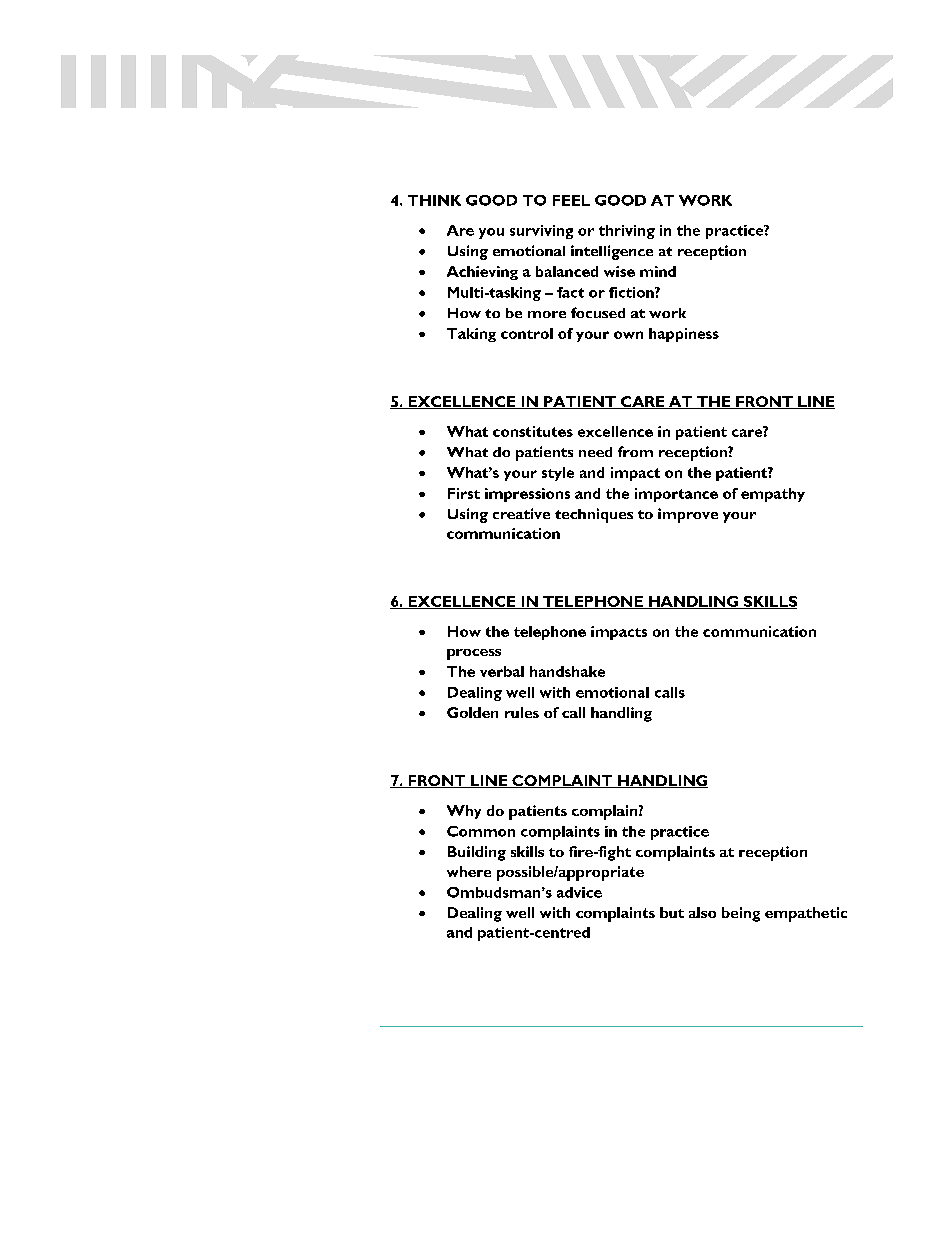 The height and width of the page is (1233, 952). I want to click on empathy, so click(773, 495).
